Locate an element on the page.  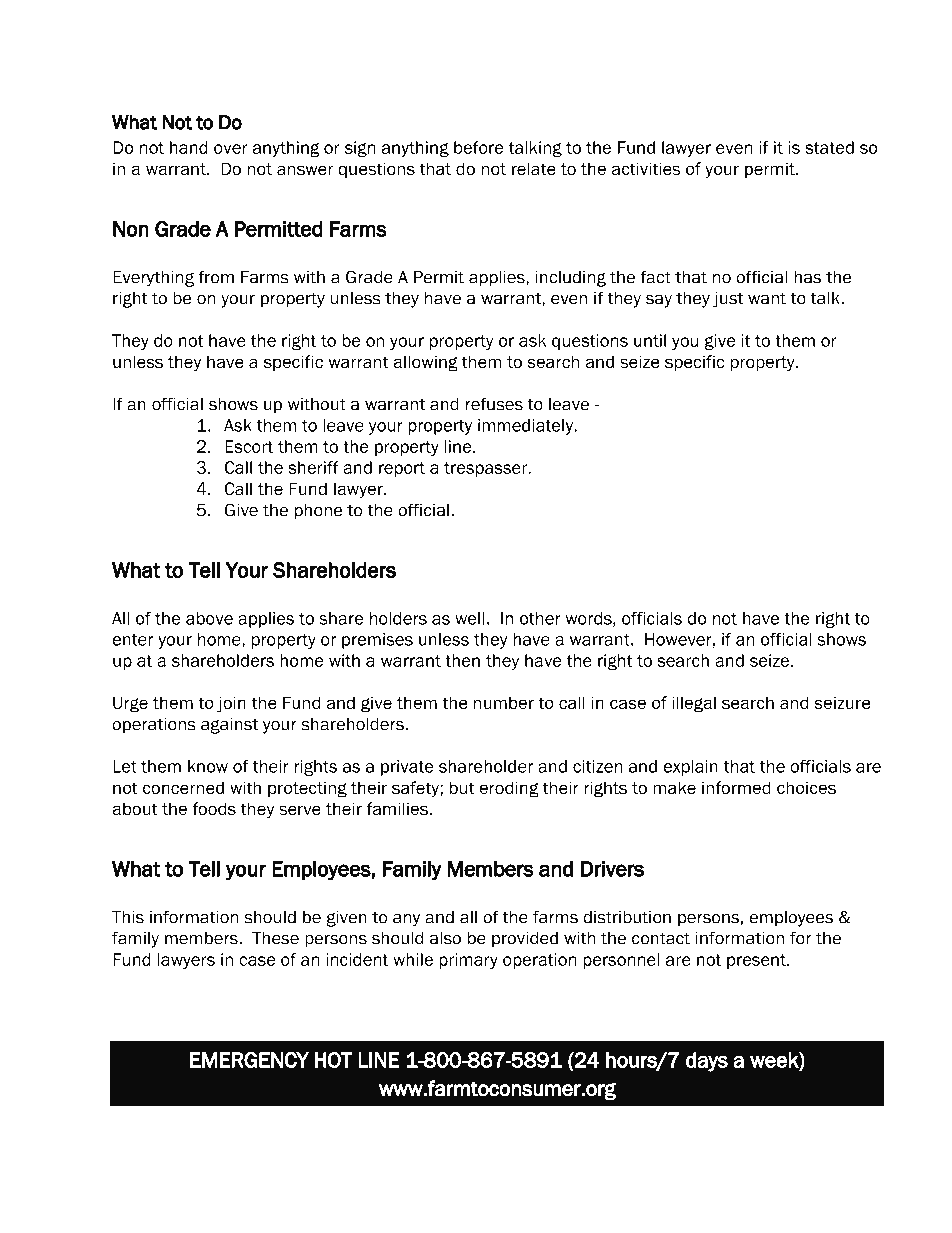
primary is located at coordinates (468, 961).
